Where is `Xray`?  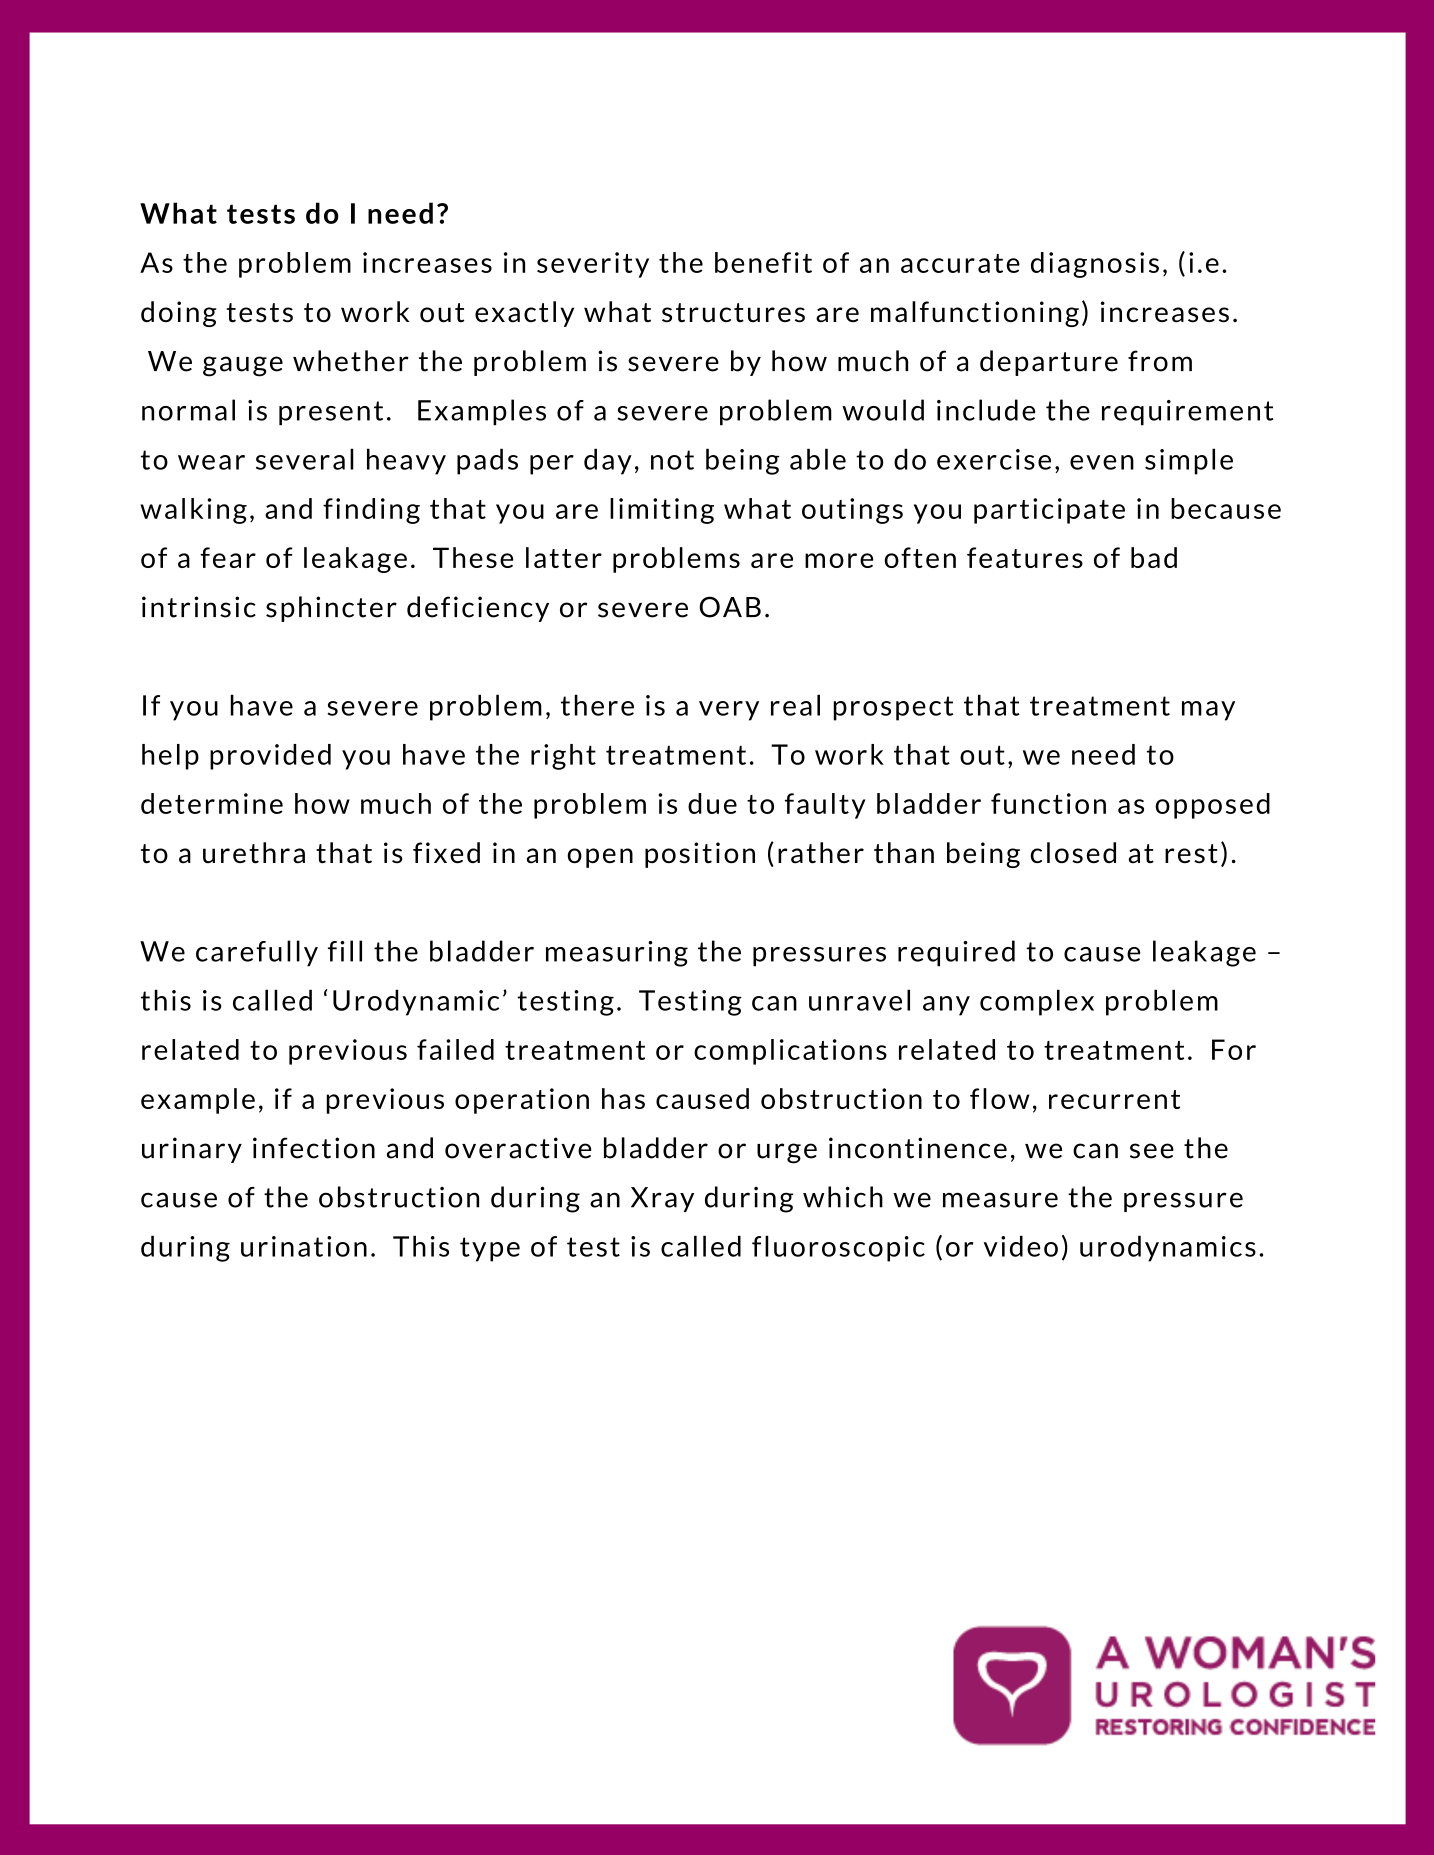 Xray is located at coordinates (662, 1199).
